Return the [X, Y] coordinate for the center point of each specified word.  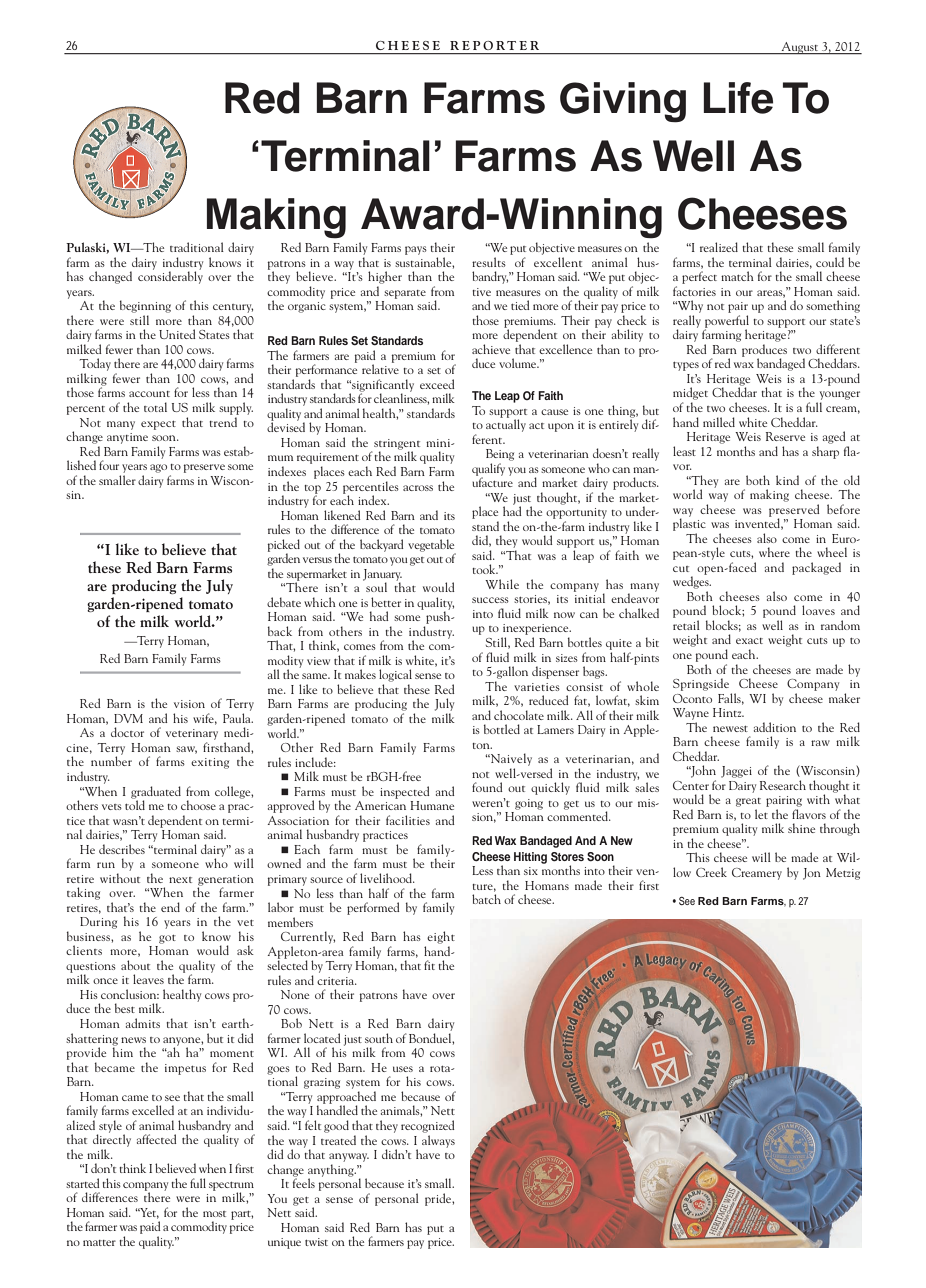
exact [749, 641]
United [177, 334]
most [214, 1214]
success [490, 600]
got [167, 939]
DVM [128, 718]
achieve [491, 349]
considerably [170, 276]
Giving [623, 102]
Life [738, 98]
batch [486, 899]
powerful [727, 322]
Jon [812, 874]
